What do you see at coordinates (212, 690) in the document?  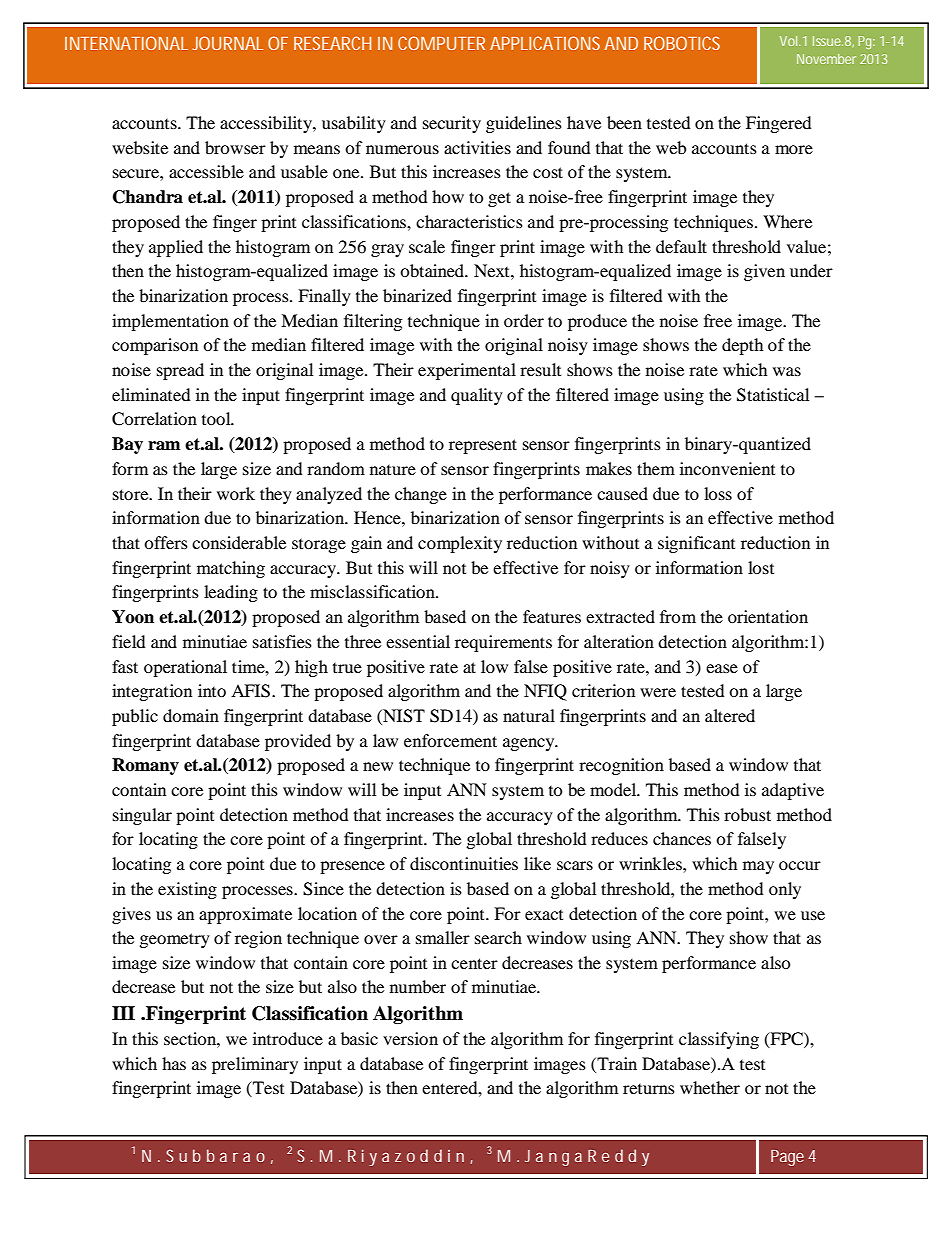 I see `into` at bounding box center [212, 690].
